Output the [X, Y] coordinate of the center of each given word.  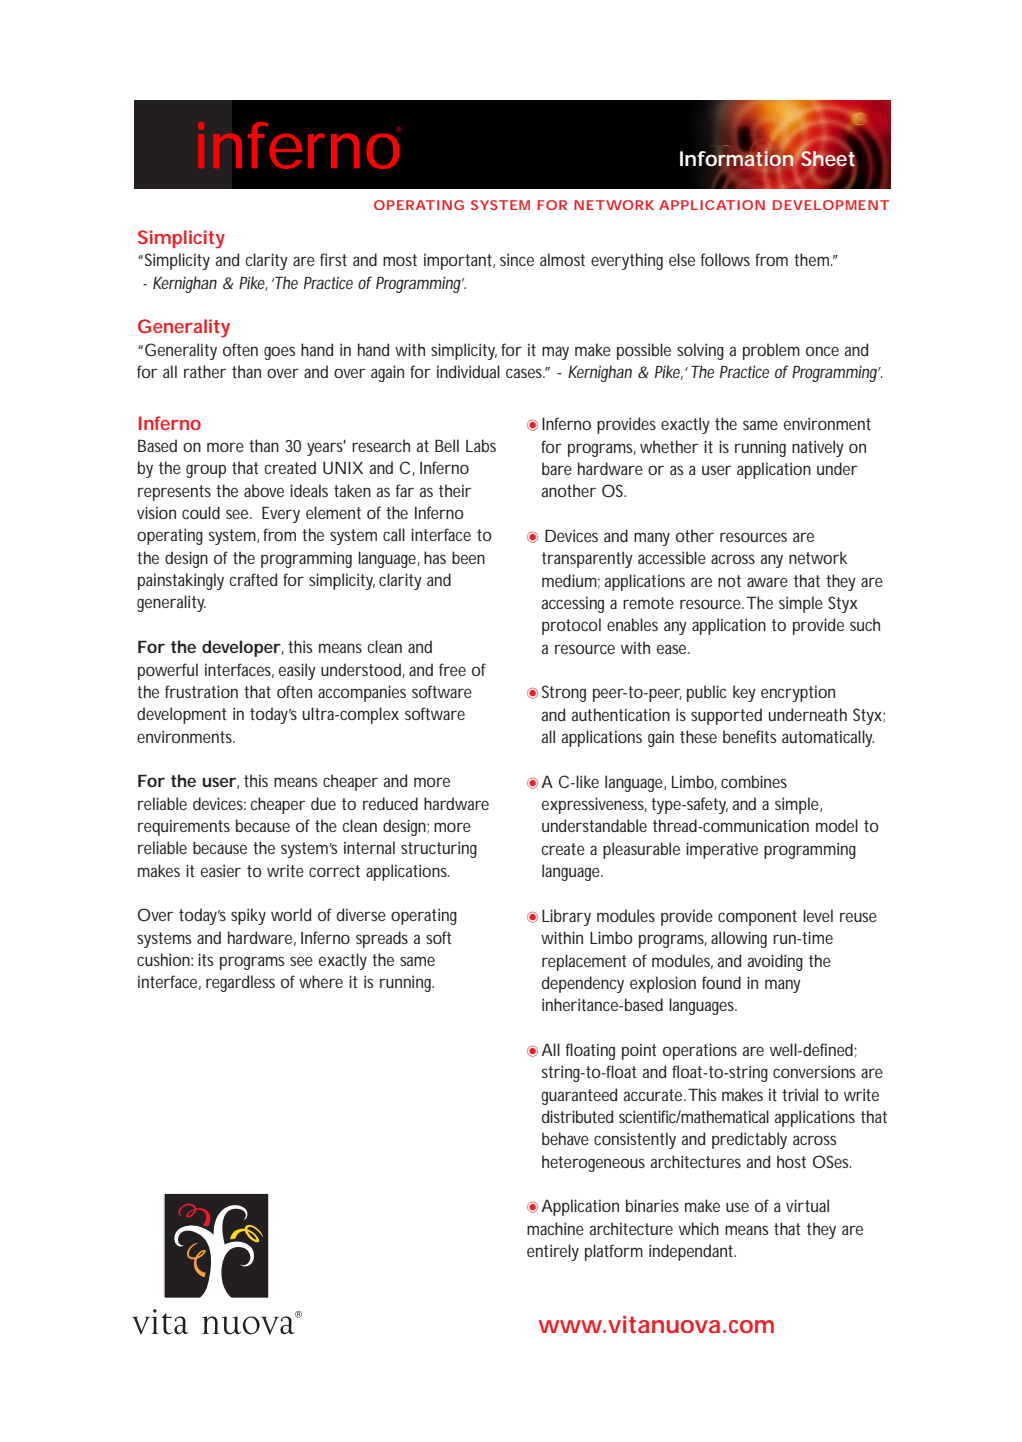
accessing [573, 604]
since [517, 259]
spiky [248, 916]
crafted [253, 579]
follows [725, 259]
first [333, 259]
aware [767, 582]
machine [555, 1228]
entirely [553, 1252]
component [757, 918]
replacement [584, 962]
